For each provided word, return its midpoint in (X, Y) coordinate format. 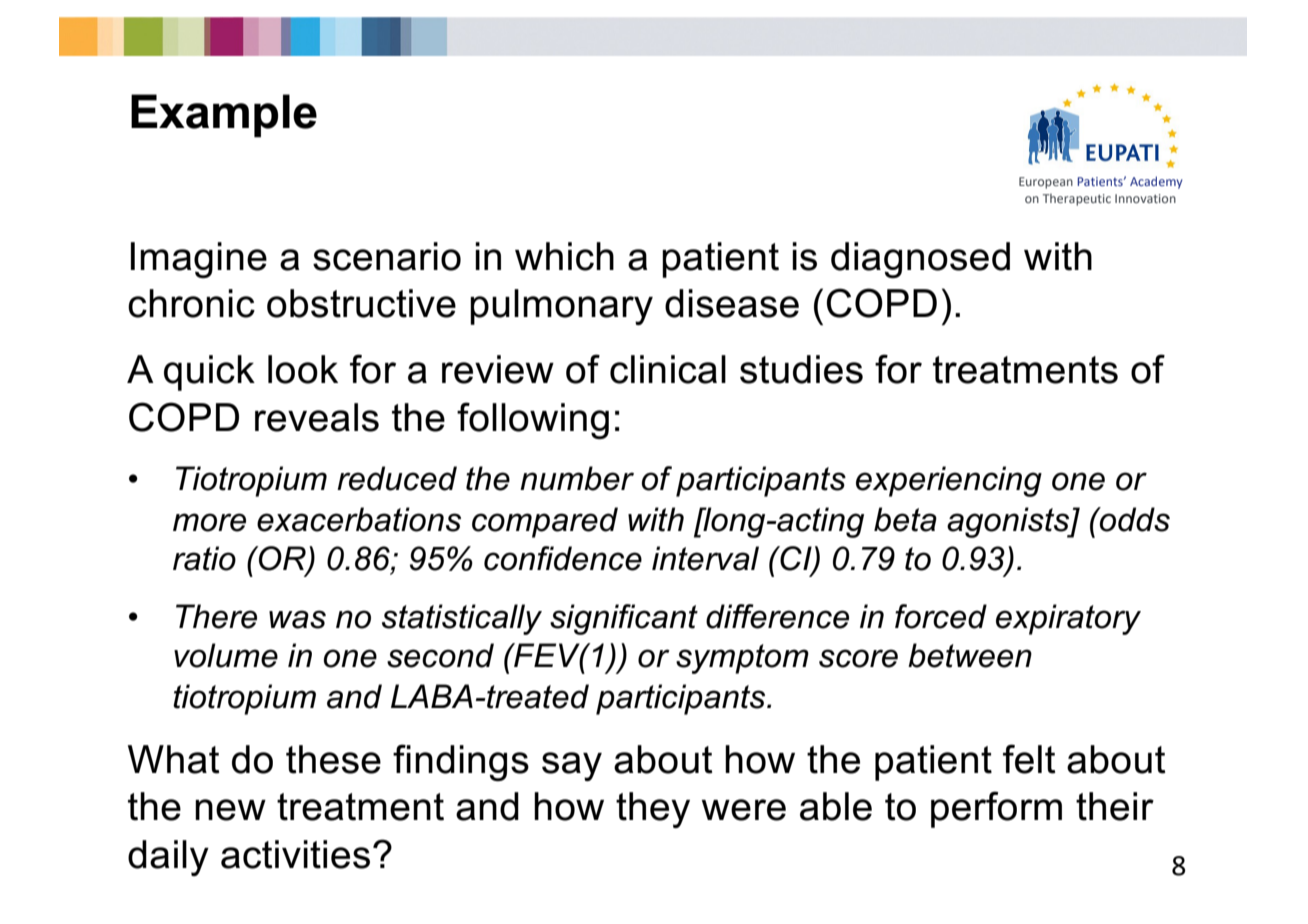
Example (224, 116)
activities (295, 854)
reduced (397, 478)
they (653, 810)
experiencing (949, 481)
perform (996, 809)
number (577, 478)
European (1046, 183)
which (564, 256)
